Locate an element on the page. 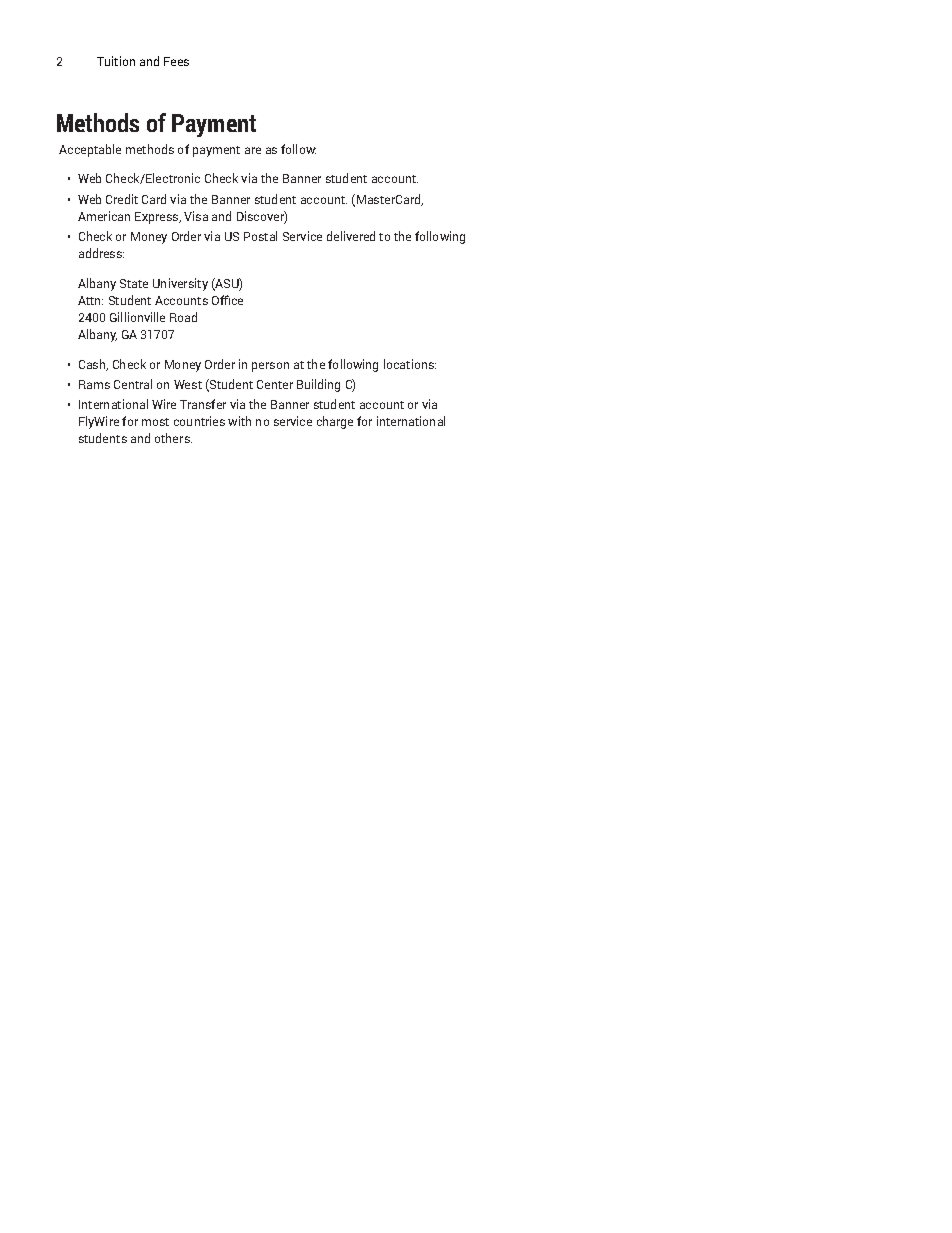  delivered is located at coordinates (351, 236).
